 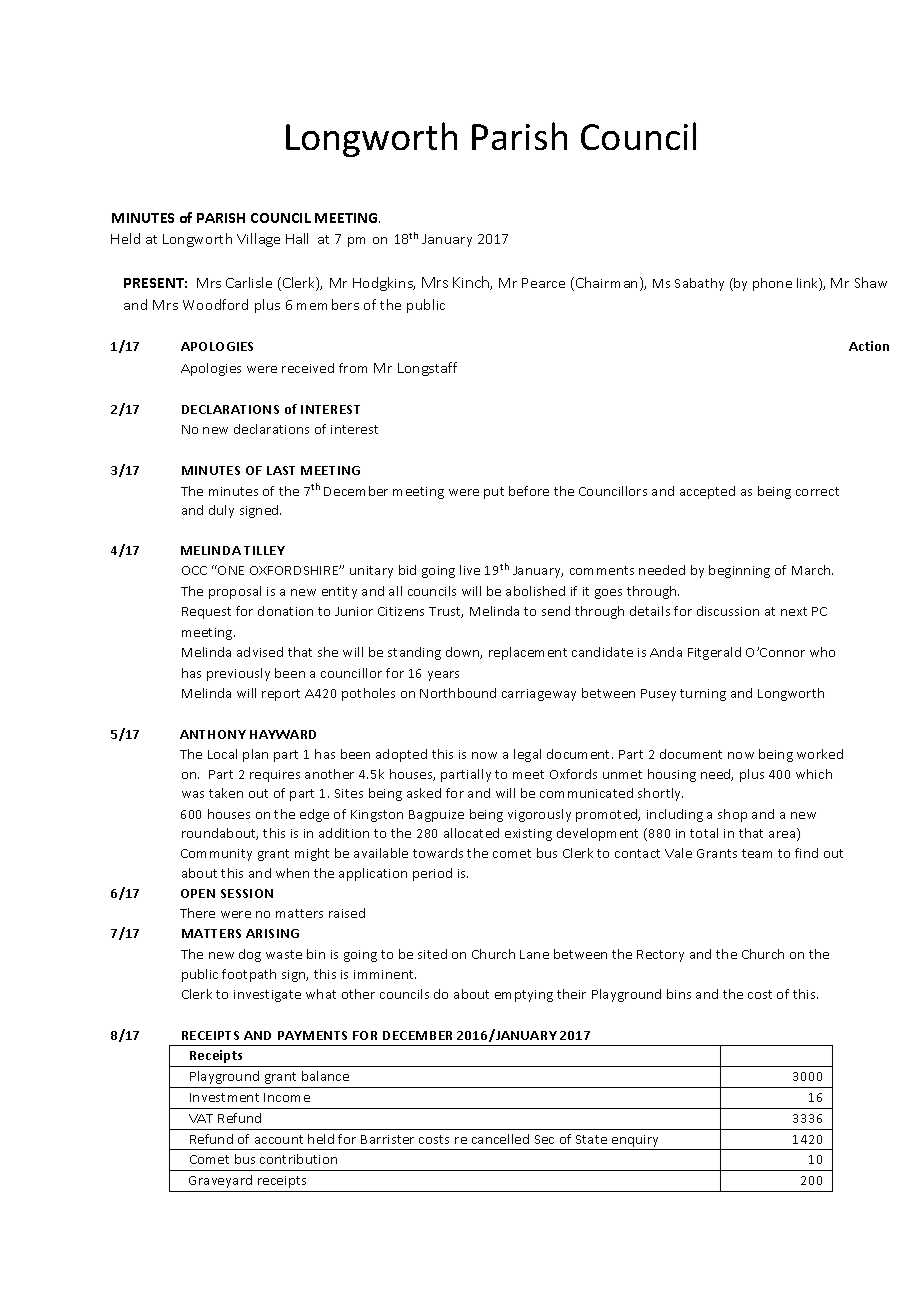 What do you see at coordinates (543, 283) in the screenshot?
I see `Pearce` at bounding box center [543, 283].
